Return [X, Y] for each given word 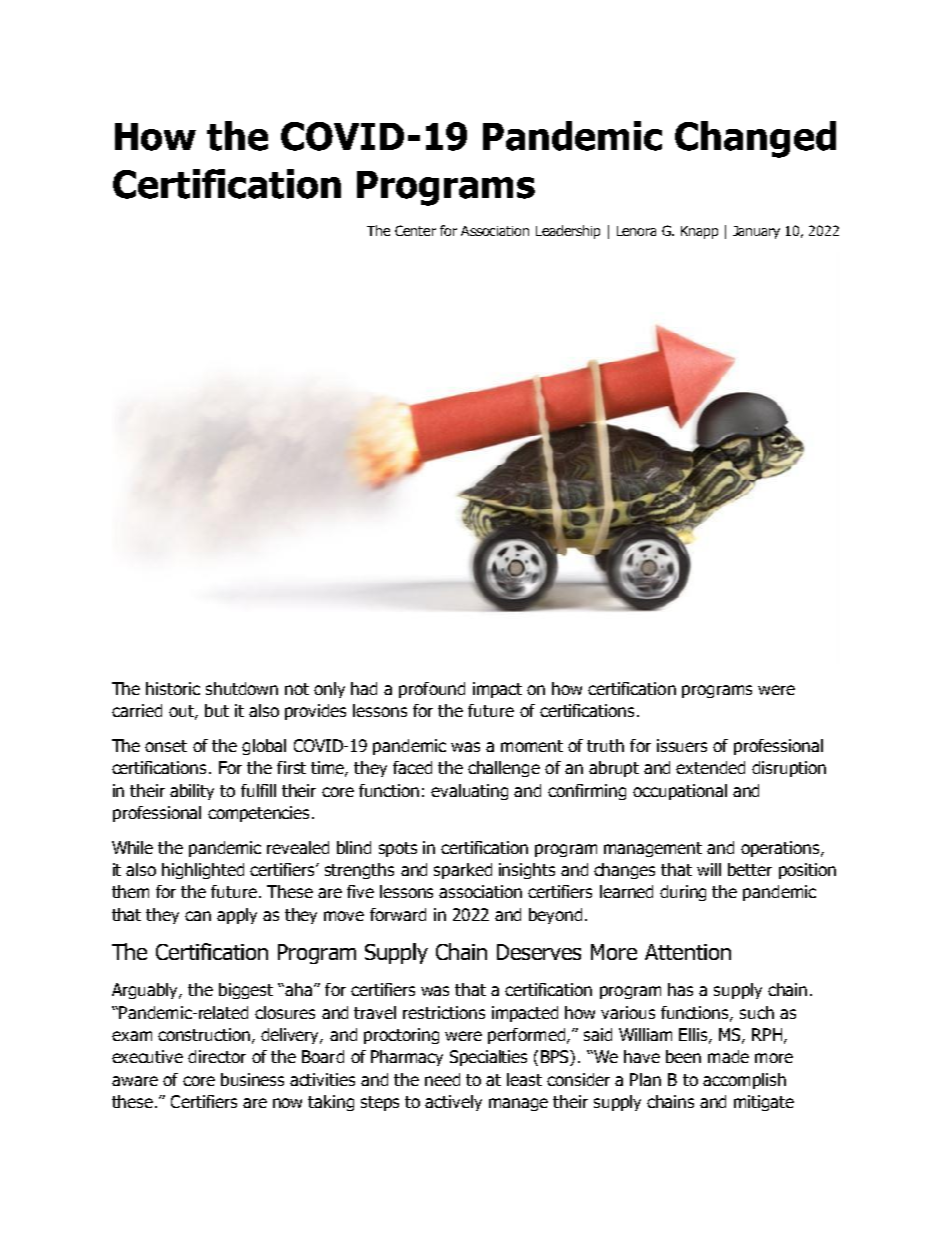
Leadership [568, 232]
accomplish [744, 1081]
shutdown [242, 688]
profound [432, 690]
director [217, 1056]
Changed [755, 139]
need [442, 1079]
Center [415, 230]
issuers [682, 745]
